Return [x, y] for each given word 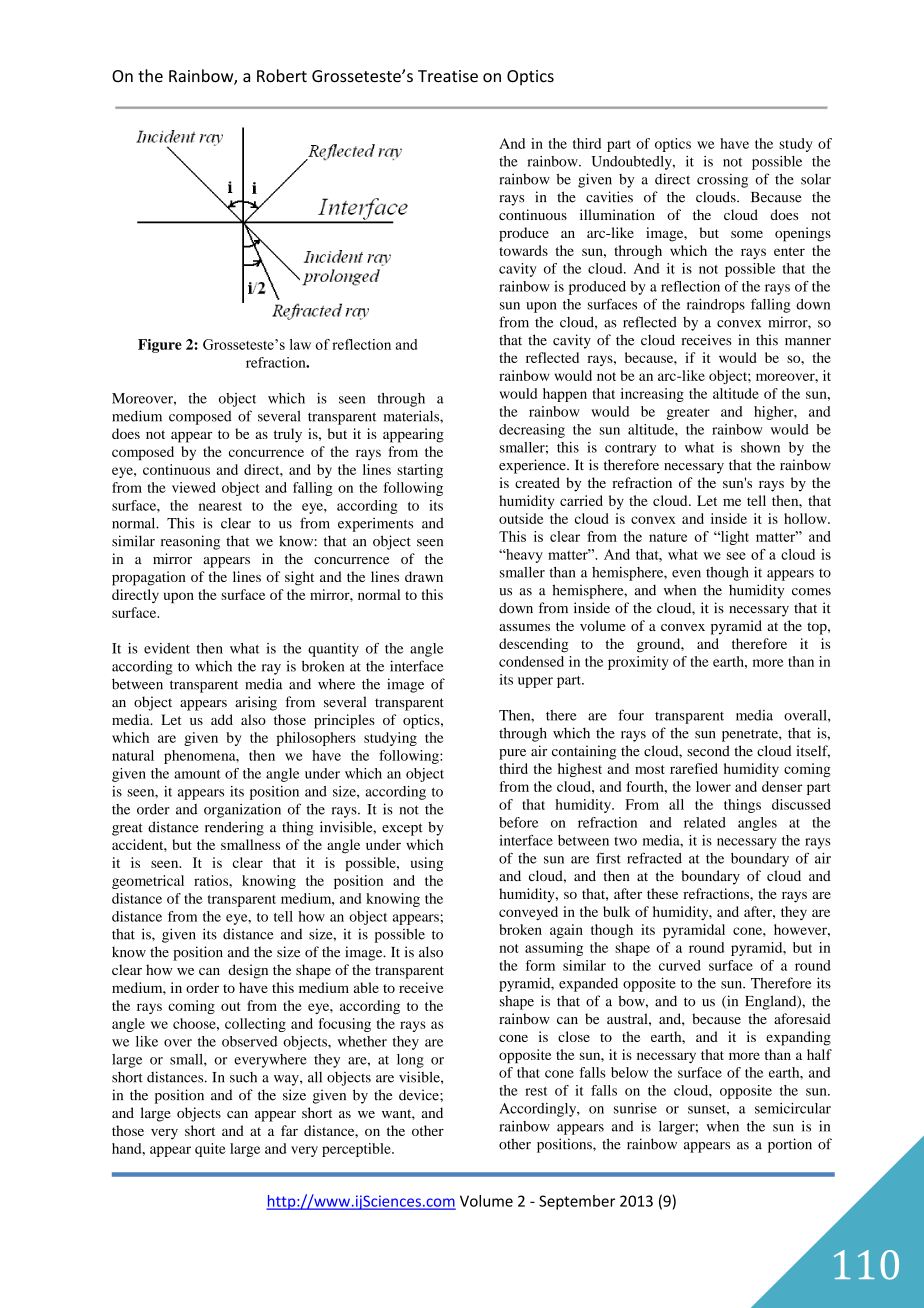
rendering [234, 828]
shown [760, 447]
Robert [282, 76]
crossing [722, 180]
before [518, 822]
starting [420, 471]
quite [210, 1150]
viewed [194, 487]
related [705, 822]
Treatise [448, 76]
